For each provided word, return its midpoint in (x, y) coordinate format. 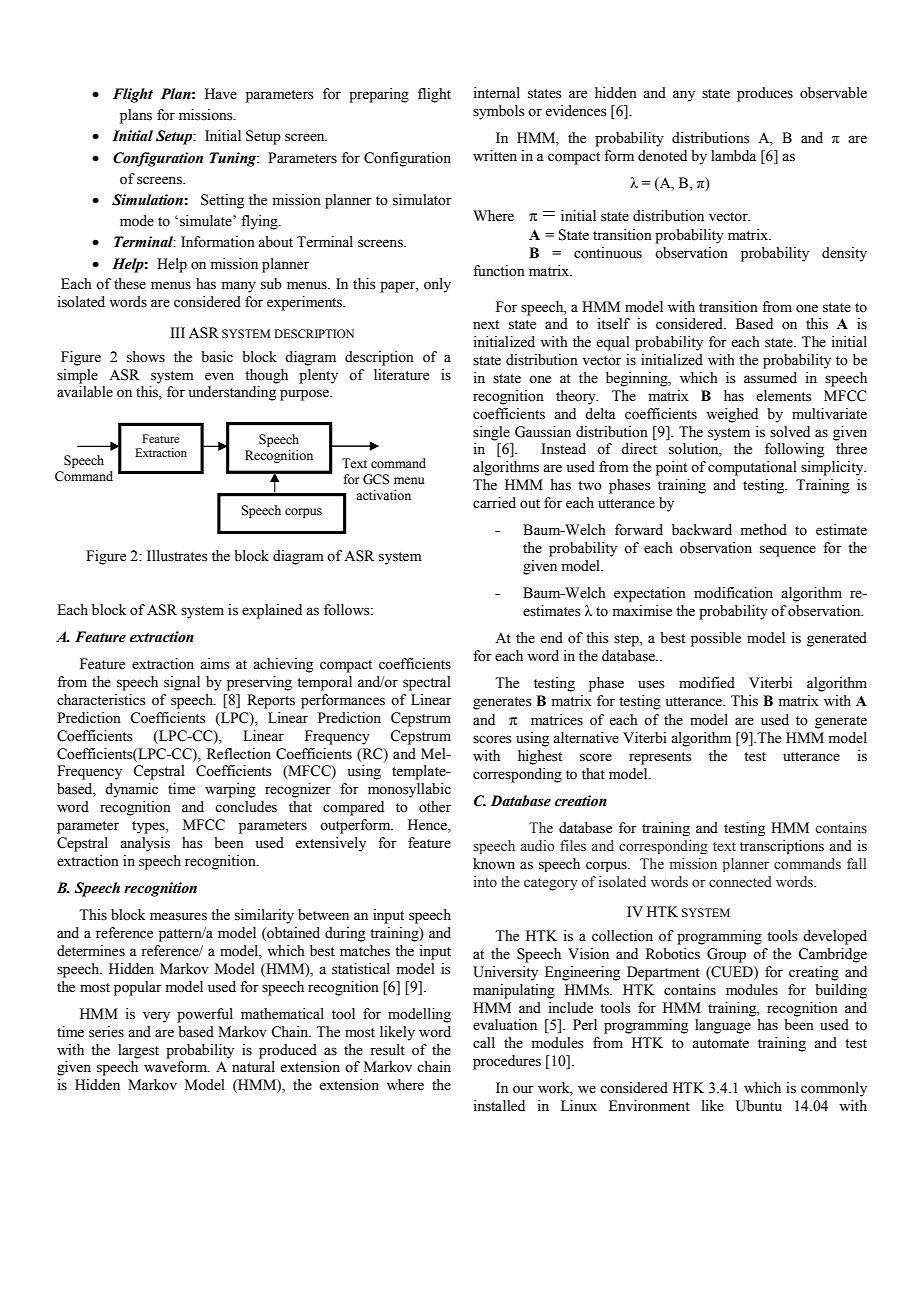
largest (138, 1051)
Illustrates (177, 556)
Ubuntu (759, 1106)
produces (765, 94)
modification (733, 593)
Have (221, 94)
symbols (499, 112)
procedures (507, 1062)
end (551, 638)
